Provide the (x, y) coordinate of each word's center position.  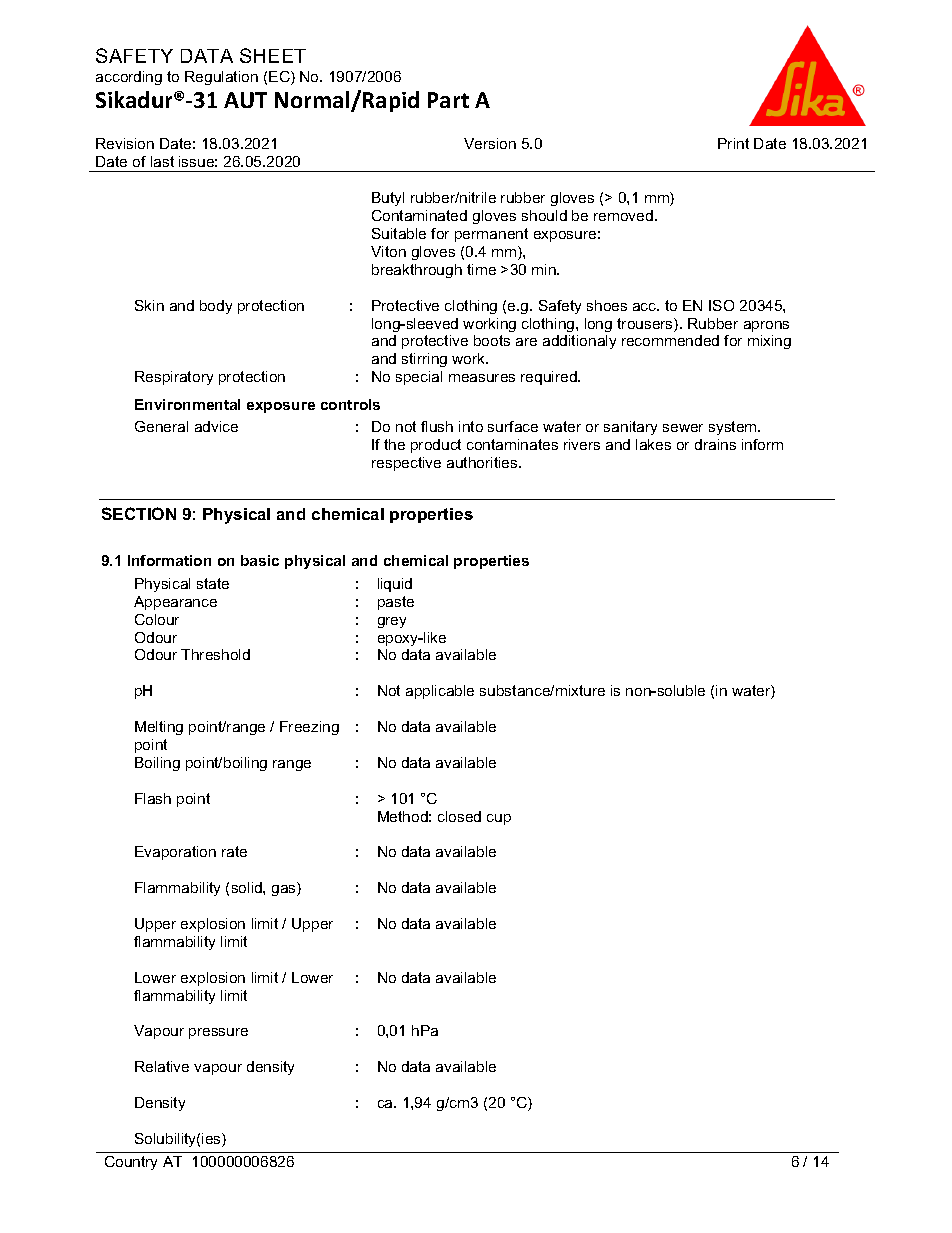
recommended (670, 340)
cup (499, 819)
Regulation (221, 78)
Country (131, 1163)
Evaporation (175, 853)
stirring (424, 360)
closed (459, 816)
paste (396, 603)
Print (733, 143)
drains (715, 444)
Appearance (175, 603)
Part (448, 100)
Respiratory (174, 378)
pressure (218, 1033)
